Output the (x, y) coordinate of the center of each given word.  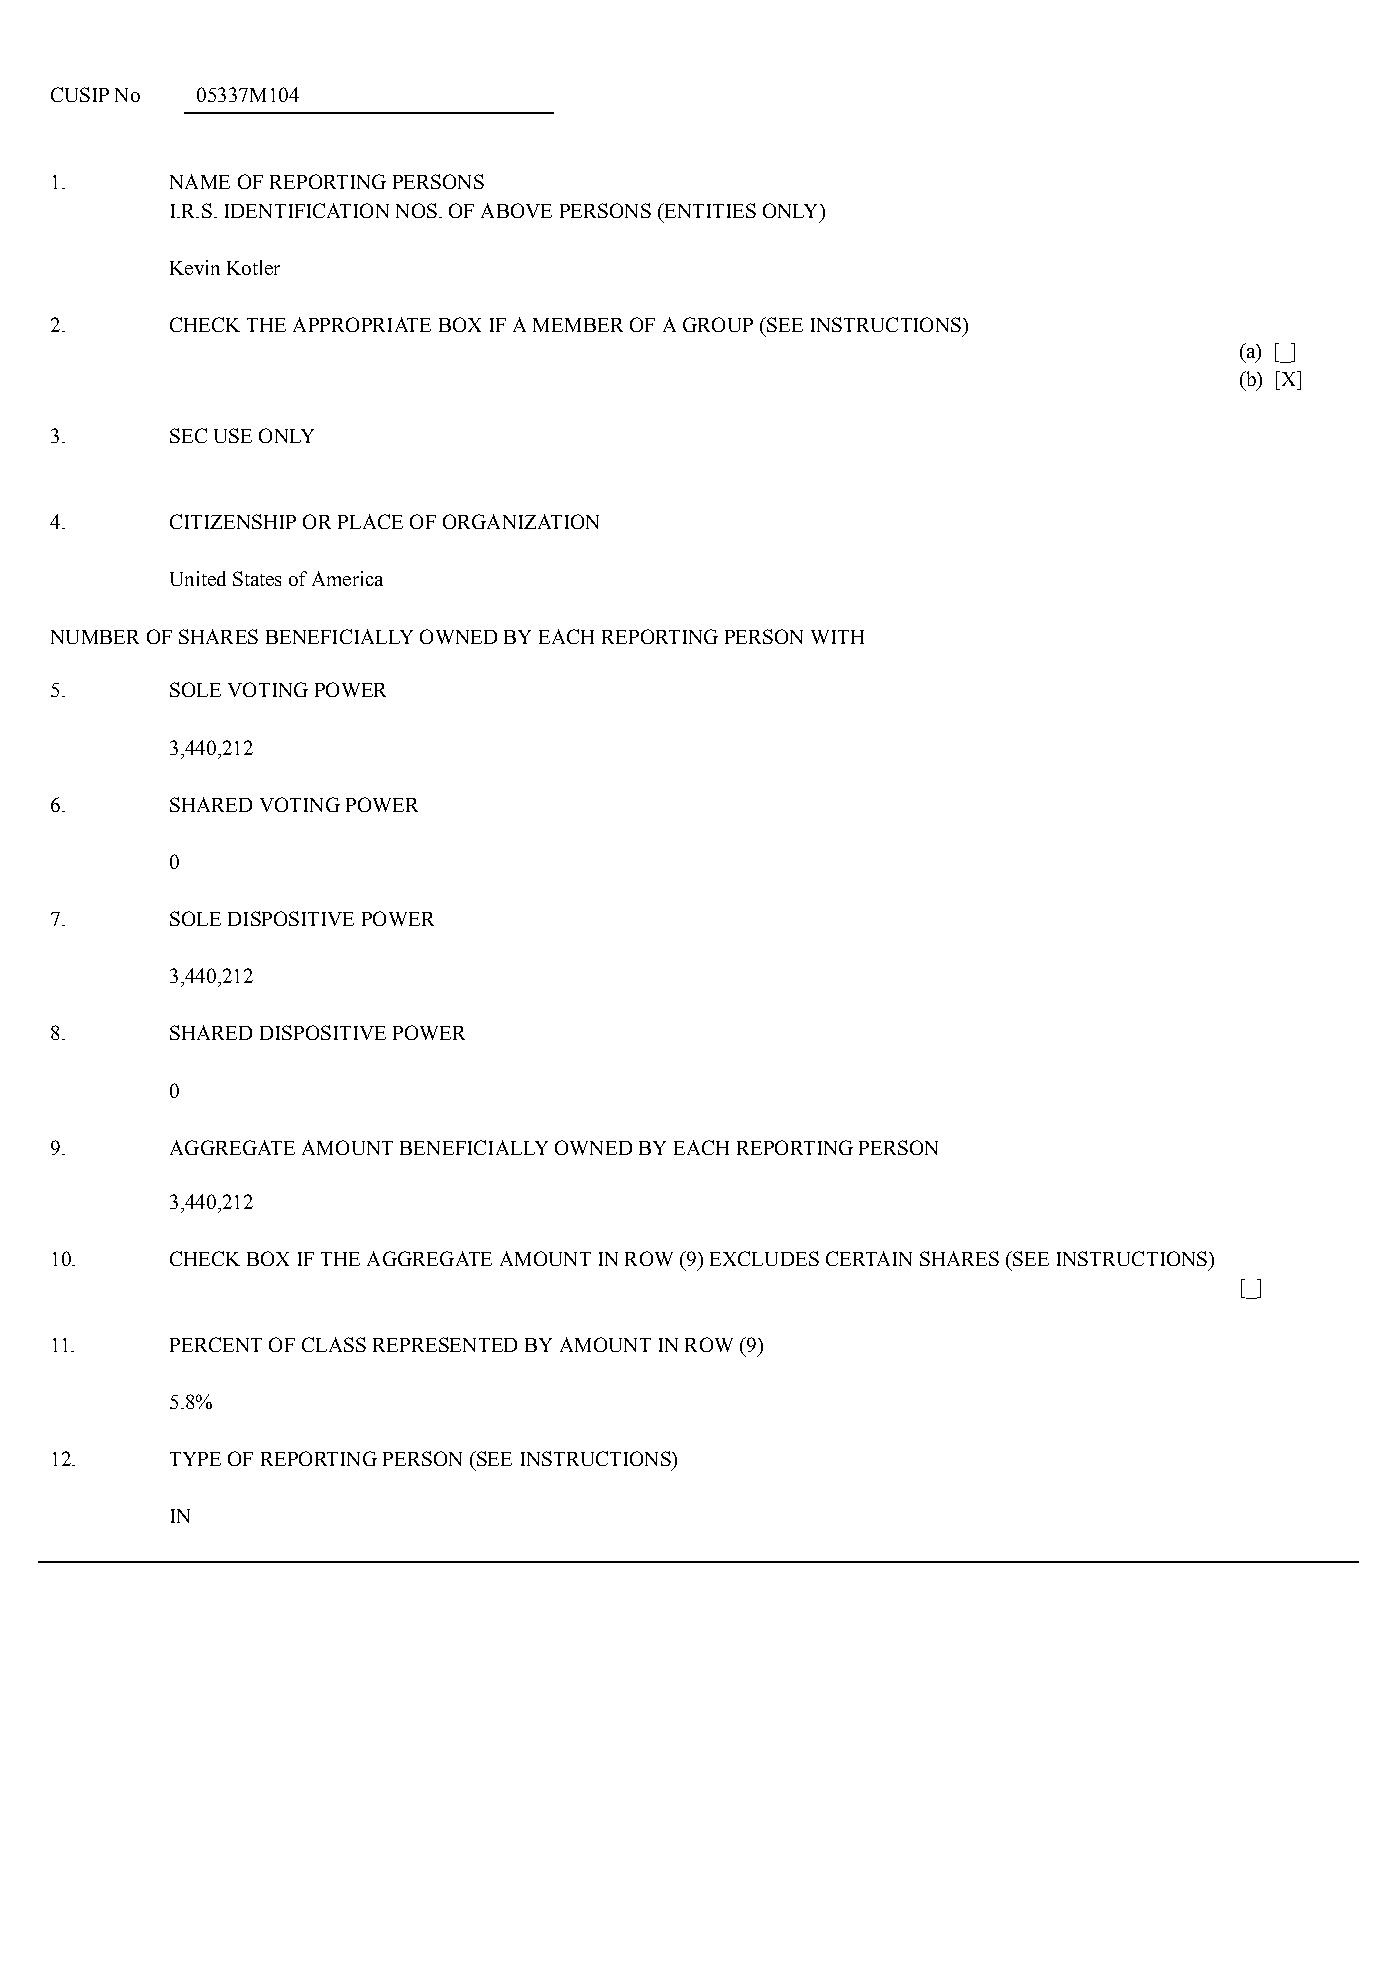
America (347, 578)
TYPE (195, 1459)
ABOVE (516, 210)
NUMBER (95, 637)
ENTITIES (709, 210)
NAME (200, 181)
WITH (837, 637)
